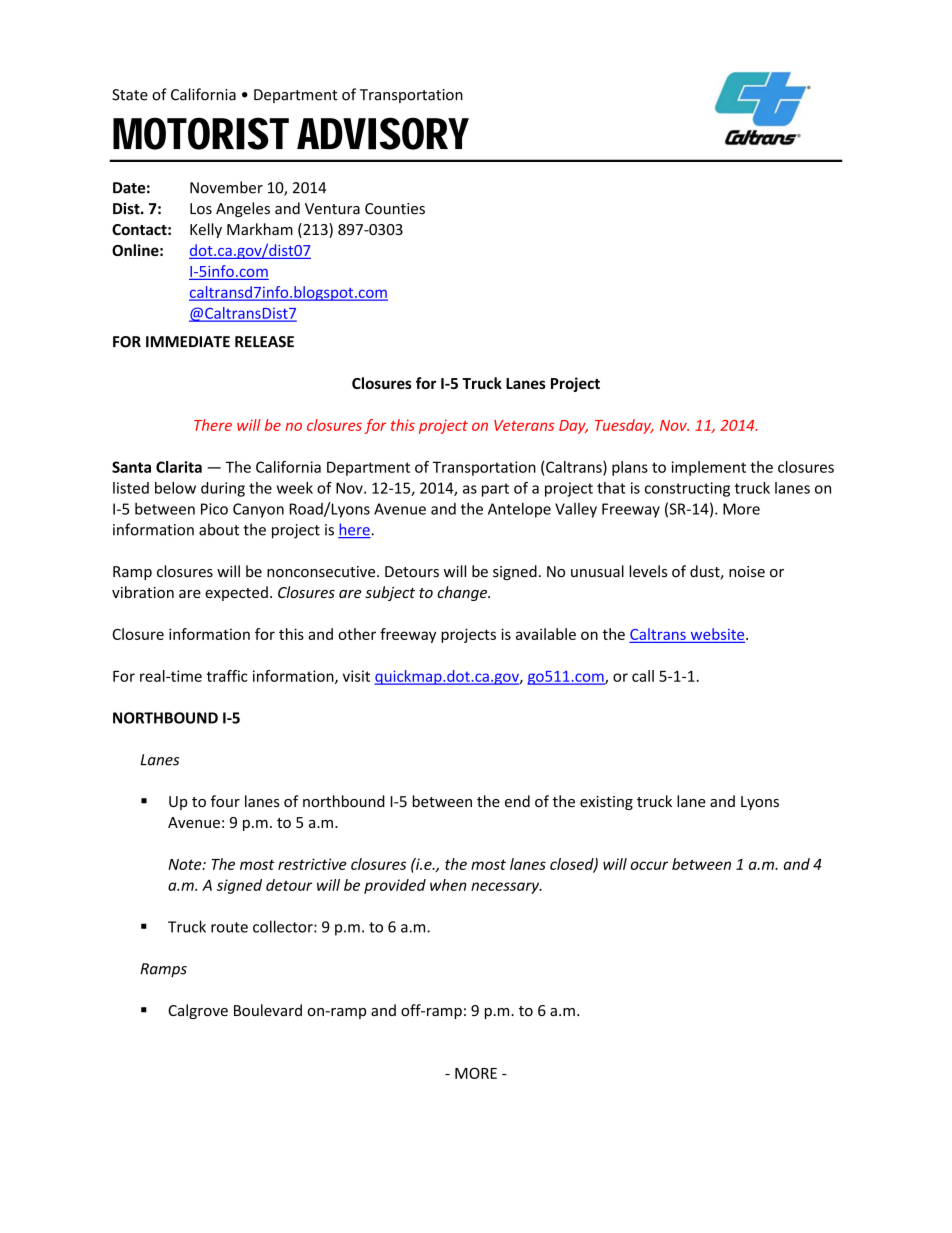 This image has height=1233, width=952. What do you see at coordinates (201, 133) in the image?
I see `MOTORIST` at bounding box center [201, 133].
